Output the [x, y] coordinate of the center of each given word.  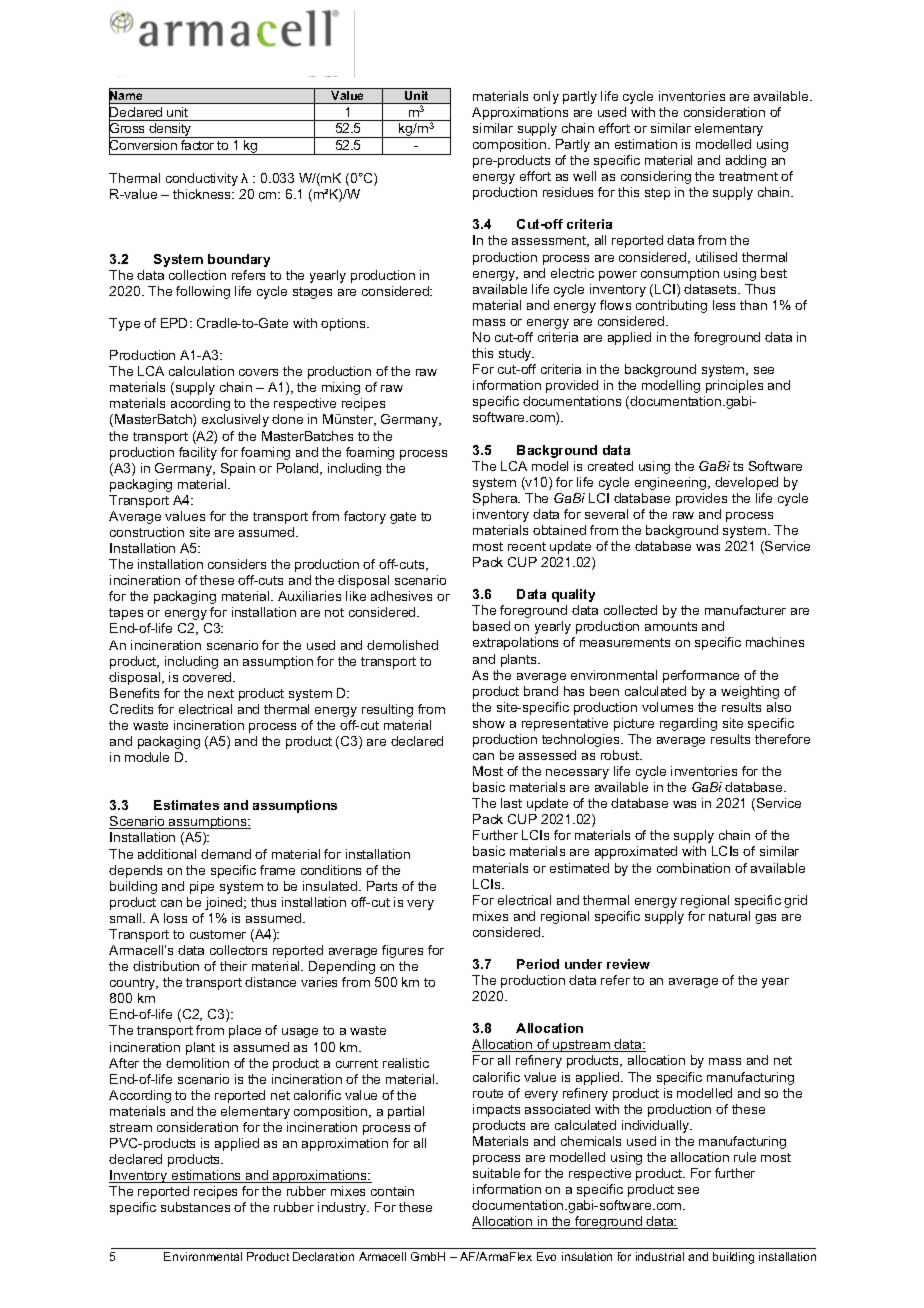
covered [208, 677]
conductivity [202, 179]
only [546, 97]
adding [746, 161]
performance [701, 676]
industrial [660, 1256]
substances [195, 1207]
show [489, 723]
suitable [496, 1173]
